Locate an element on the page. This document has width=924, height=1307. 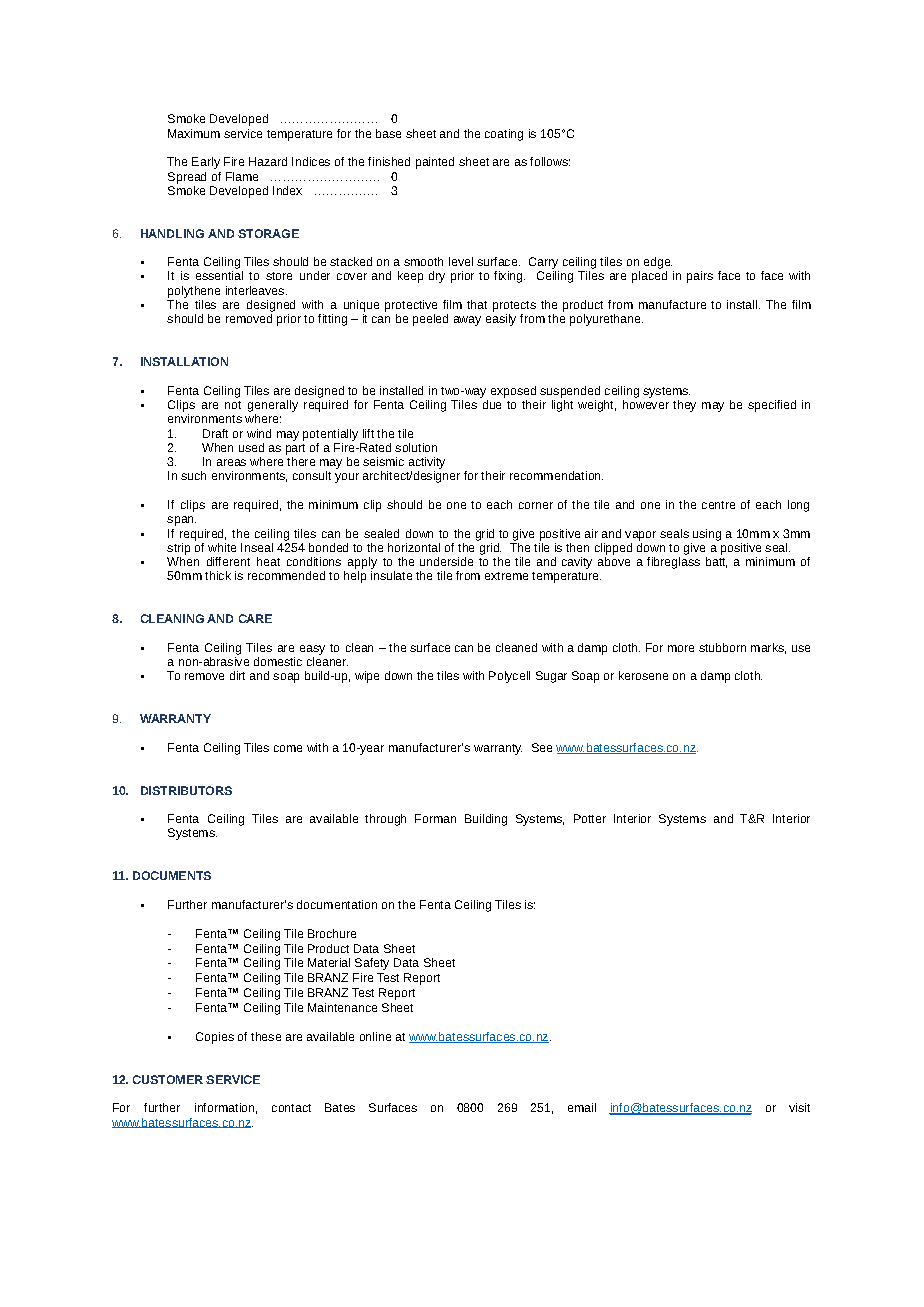
visit is located at coordinates (799, 1107).
